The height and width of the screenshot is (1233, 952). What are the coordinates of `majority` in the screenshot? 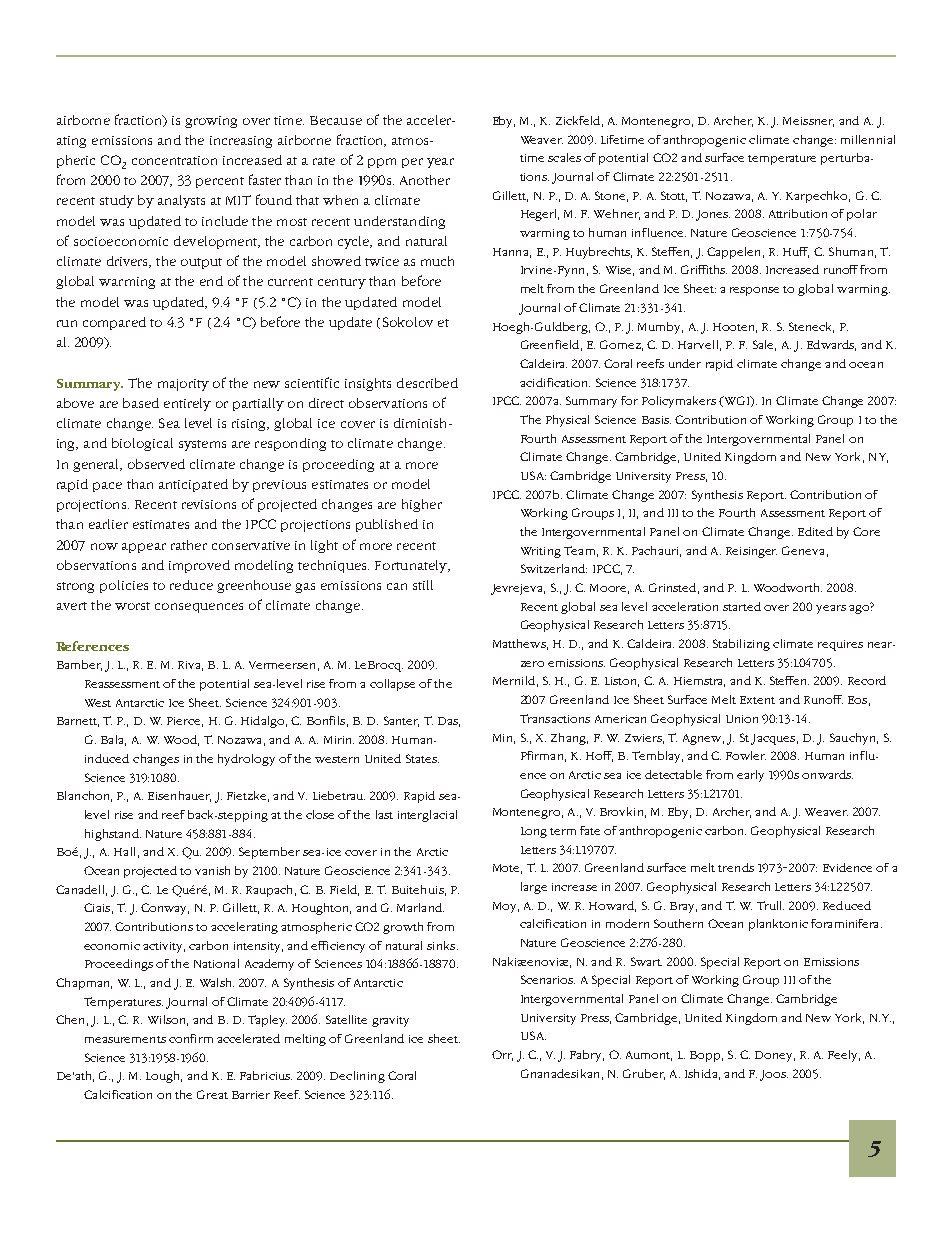 It's located at (183, 385).
